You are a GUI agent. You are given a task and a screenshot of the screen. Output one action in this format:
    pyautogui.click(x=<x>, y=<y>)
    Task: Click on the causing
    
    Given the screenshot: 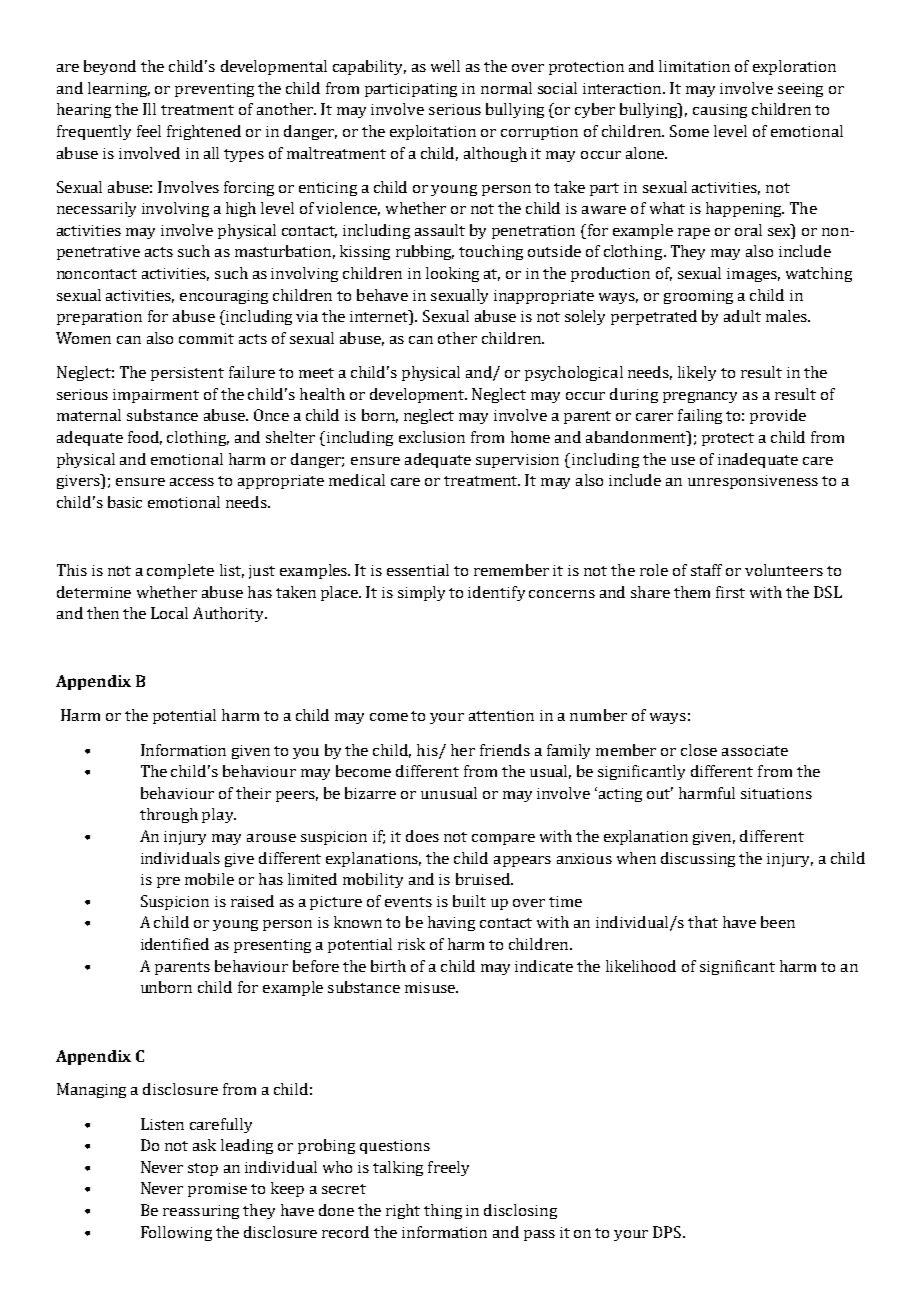 What is the action you would take?
    pyautogui.click(x=720, y=111)
